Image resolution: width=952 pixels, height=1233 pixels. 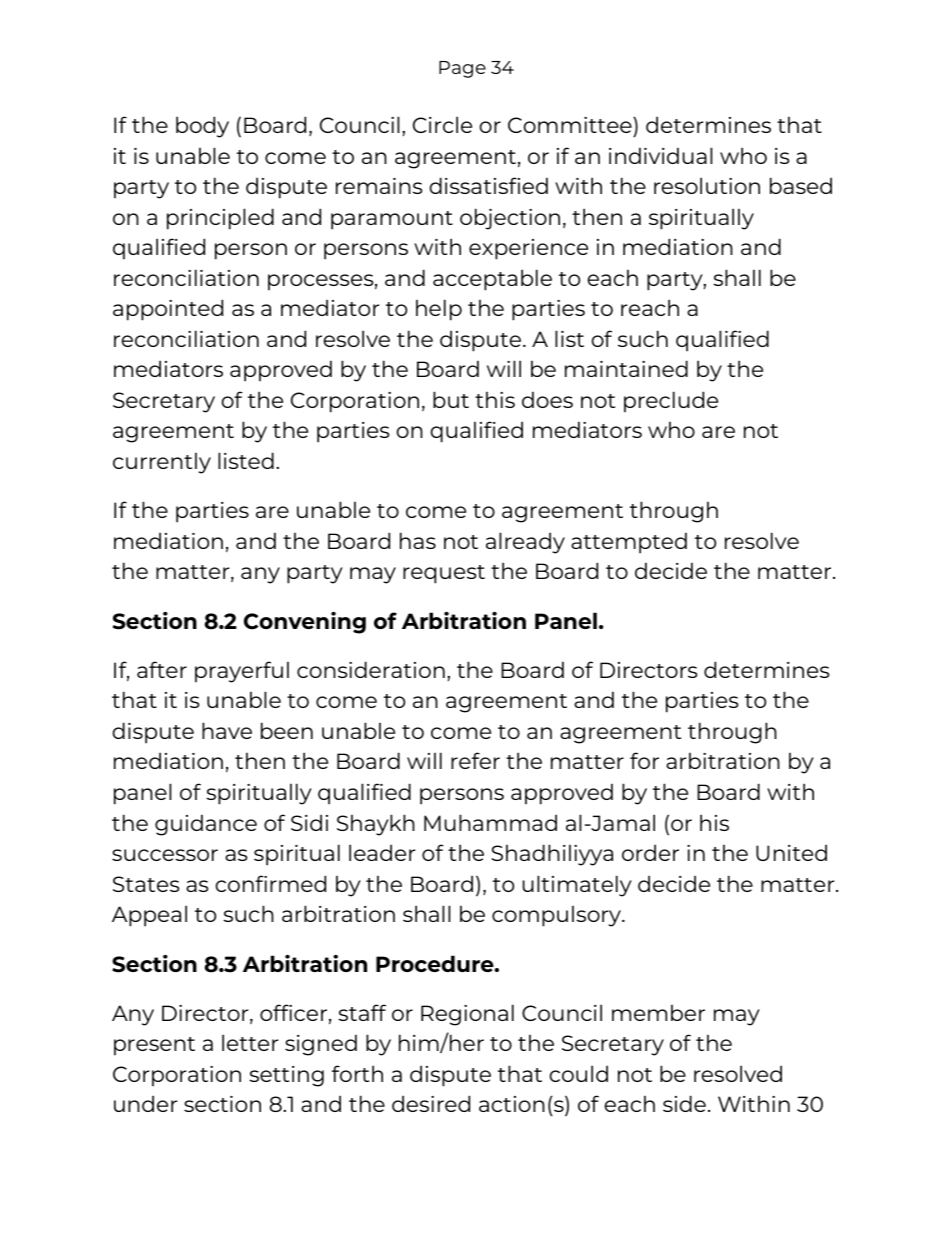 What do you see at coordinates (629, 543) in the image?
I see `attempted` at bounding box center [629, 543].
